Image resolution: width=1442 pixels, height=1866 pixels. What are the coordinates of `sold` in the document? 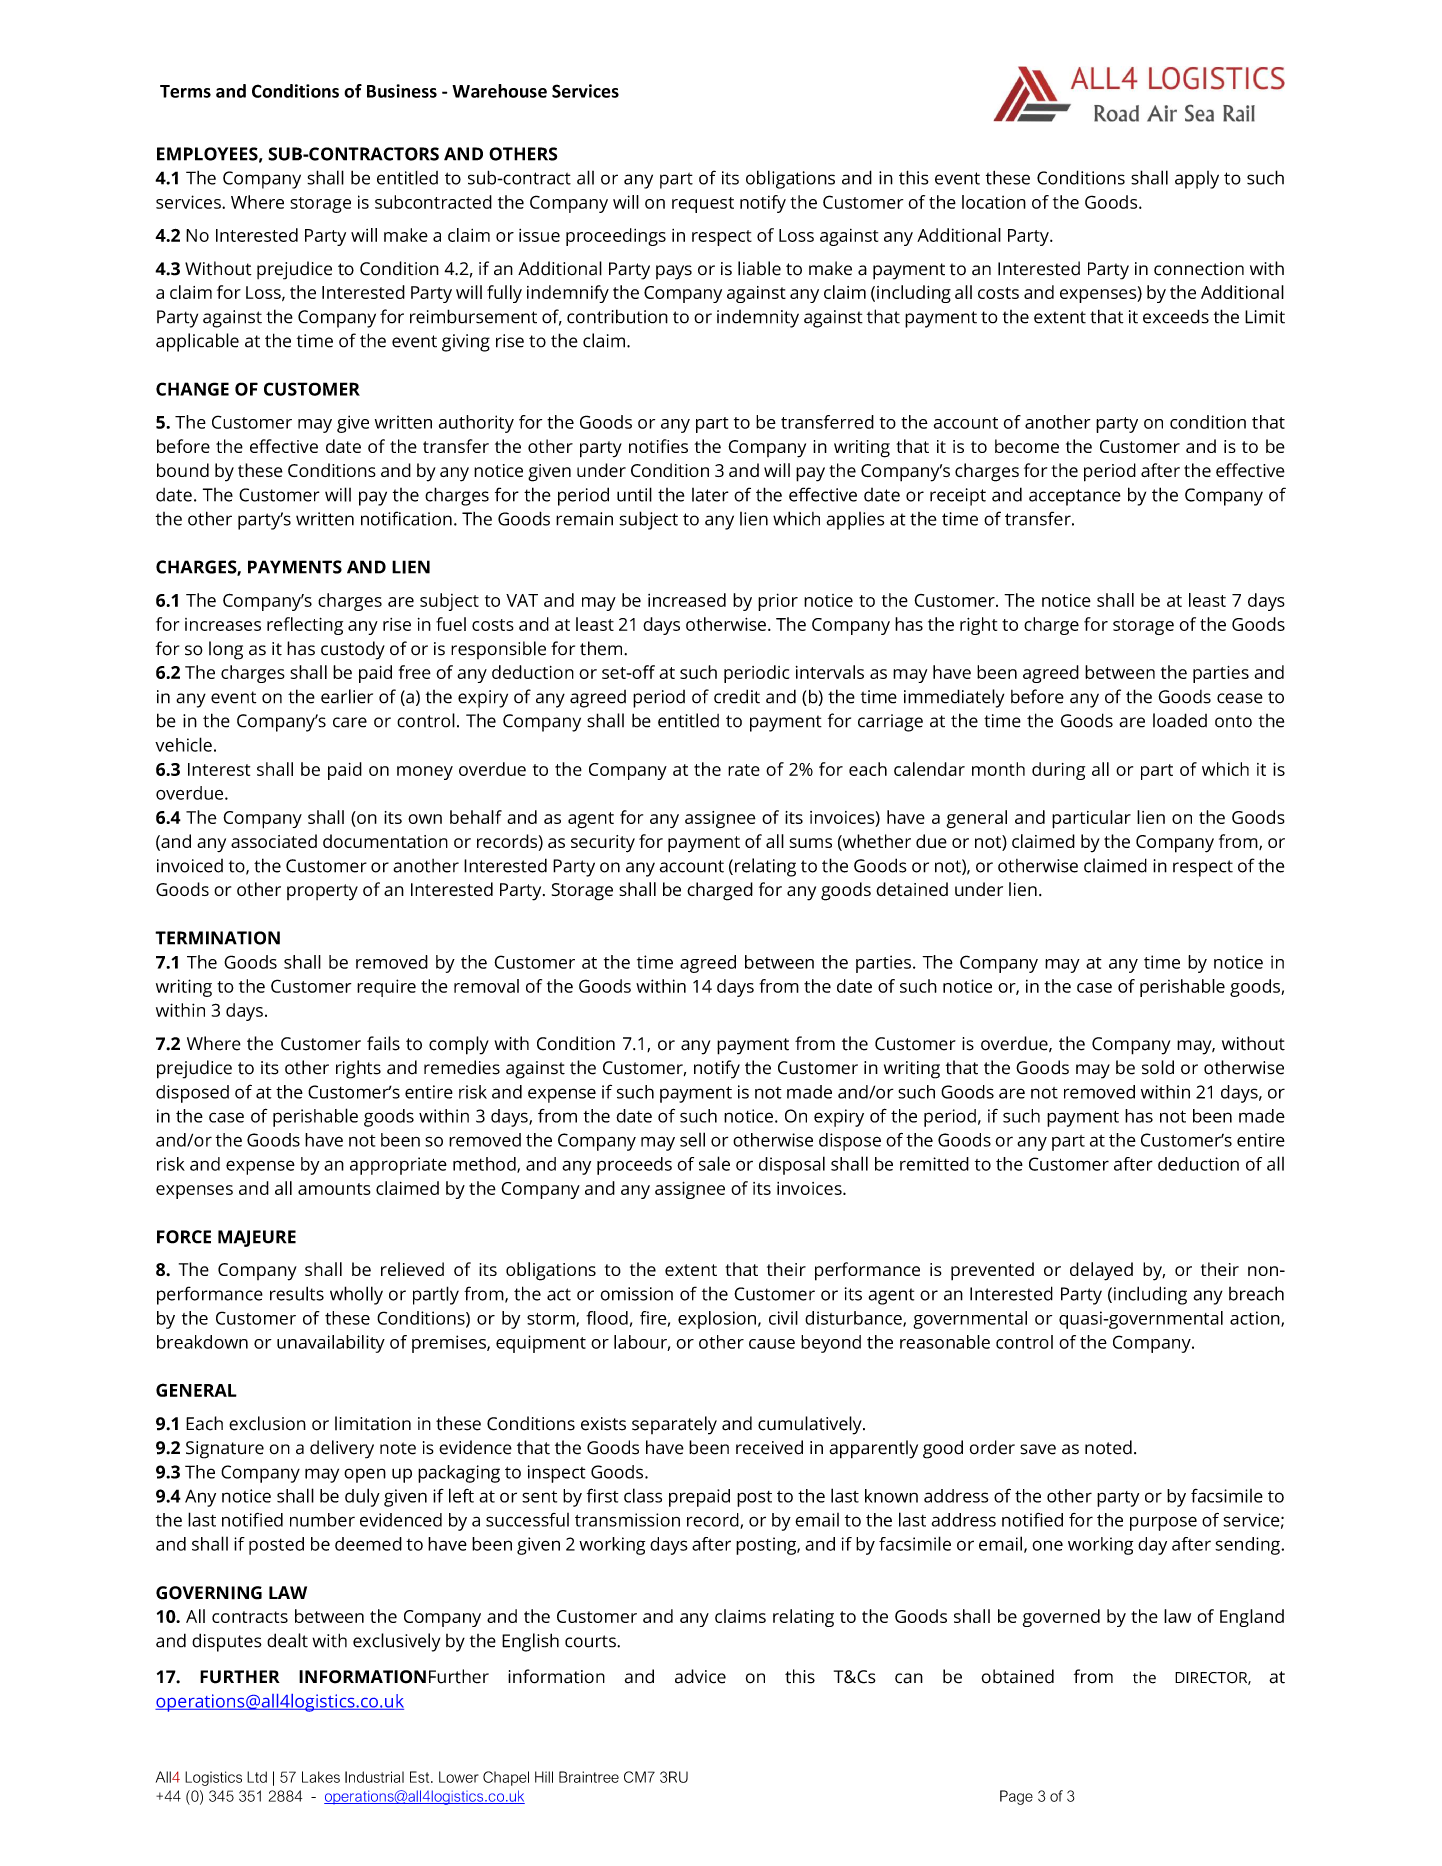 It's located at (1158, 1067).
